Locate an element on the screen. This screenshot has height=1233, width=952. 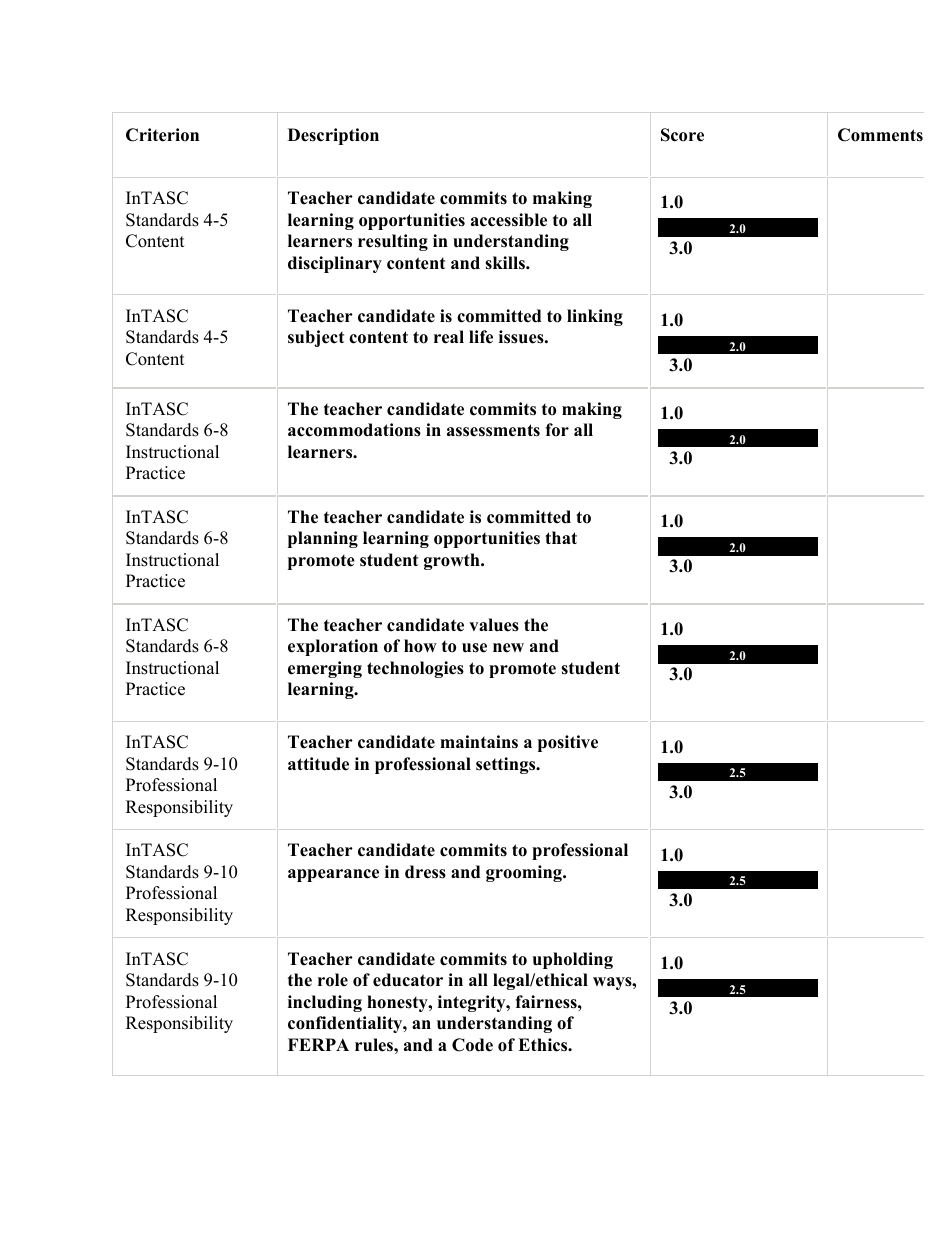
settings is located at coordinates (507, 765).
